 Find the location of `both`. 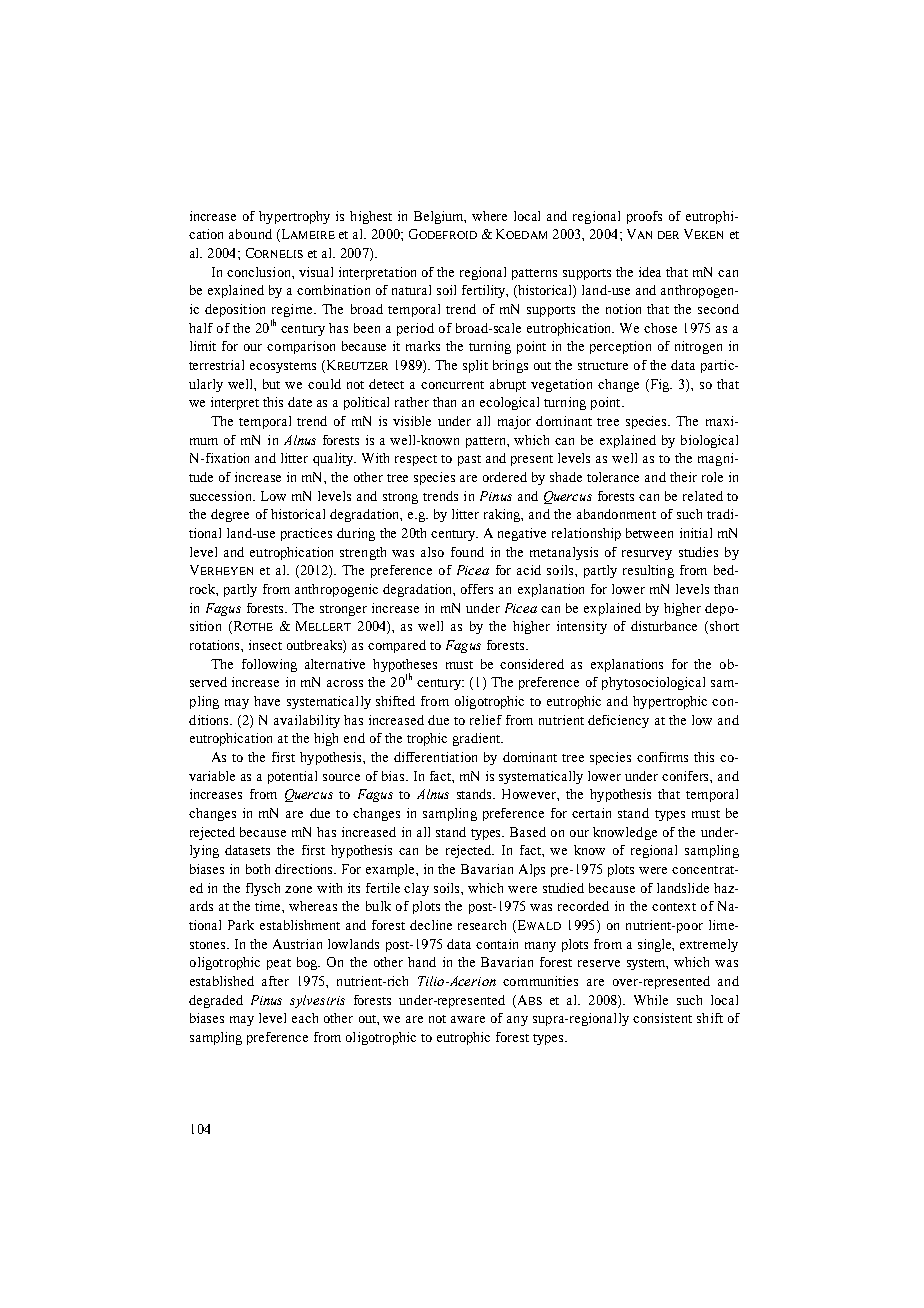

both is located at coordinates (258, 869).
